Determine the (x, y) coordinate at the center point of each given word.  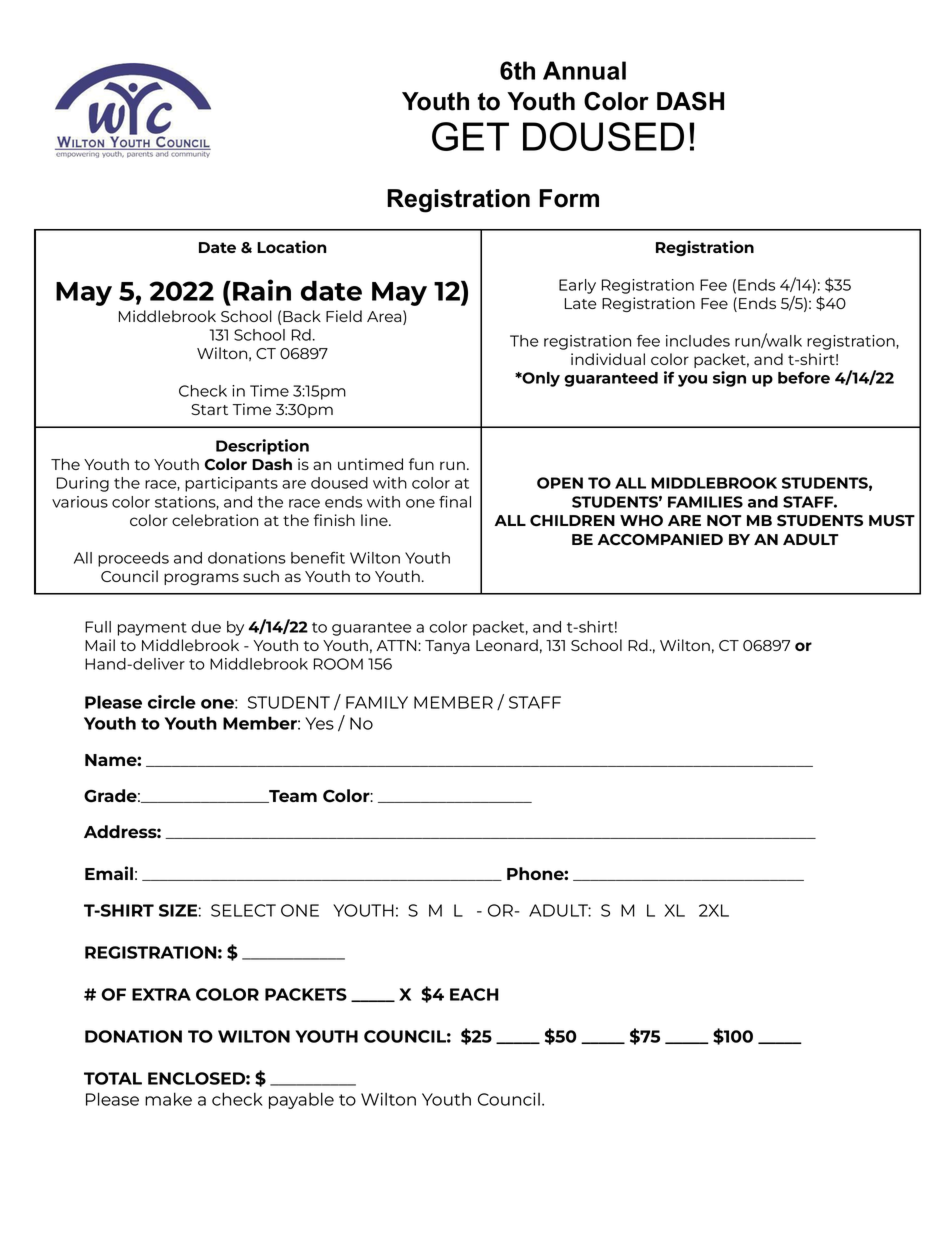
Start (209, 409)
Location (292, 246)
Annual (584, 70)
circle (172, 702)
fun (421, 464)
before (804, 377)
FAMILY (377, 702)
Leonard (507, 645)
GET (470, 136)
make (168, 1099)
